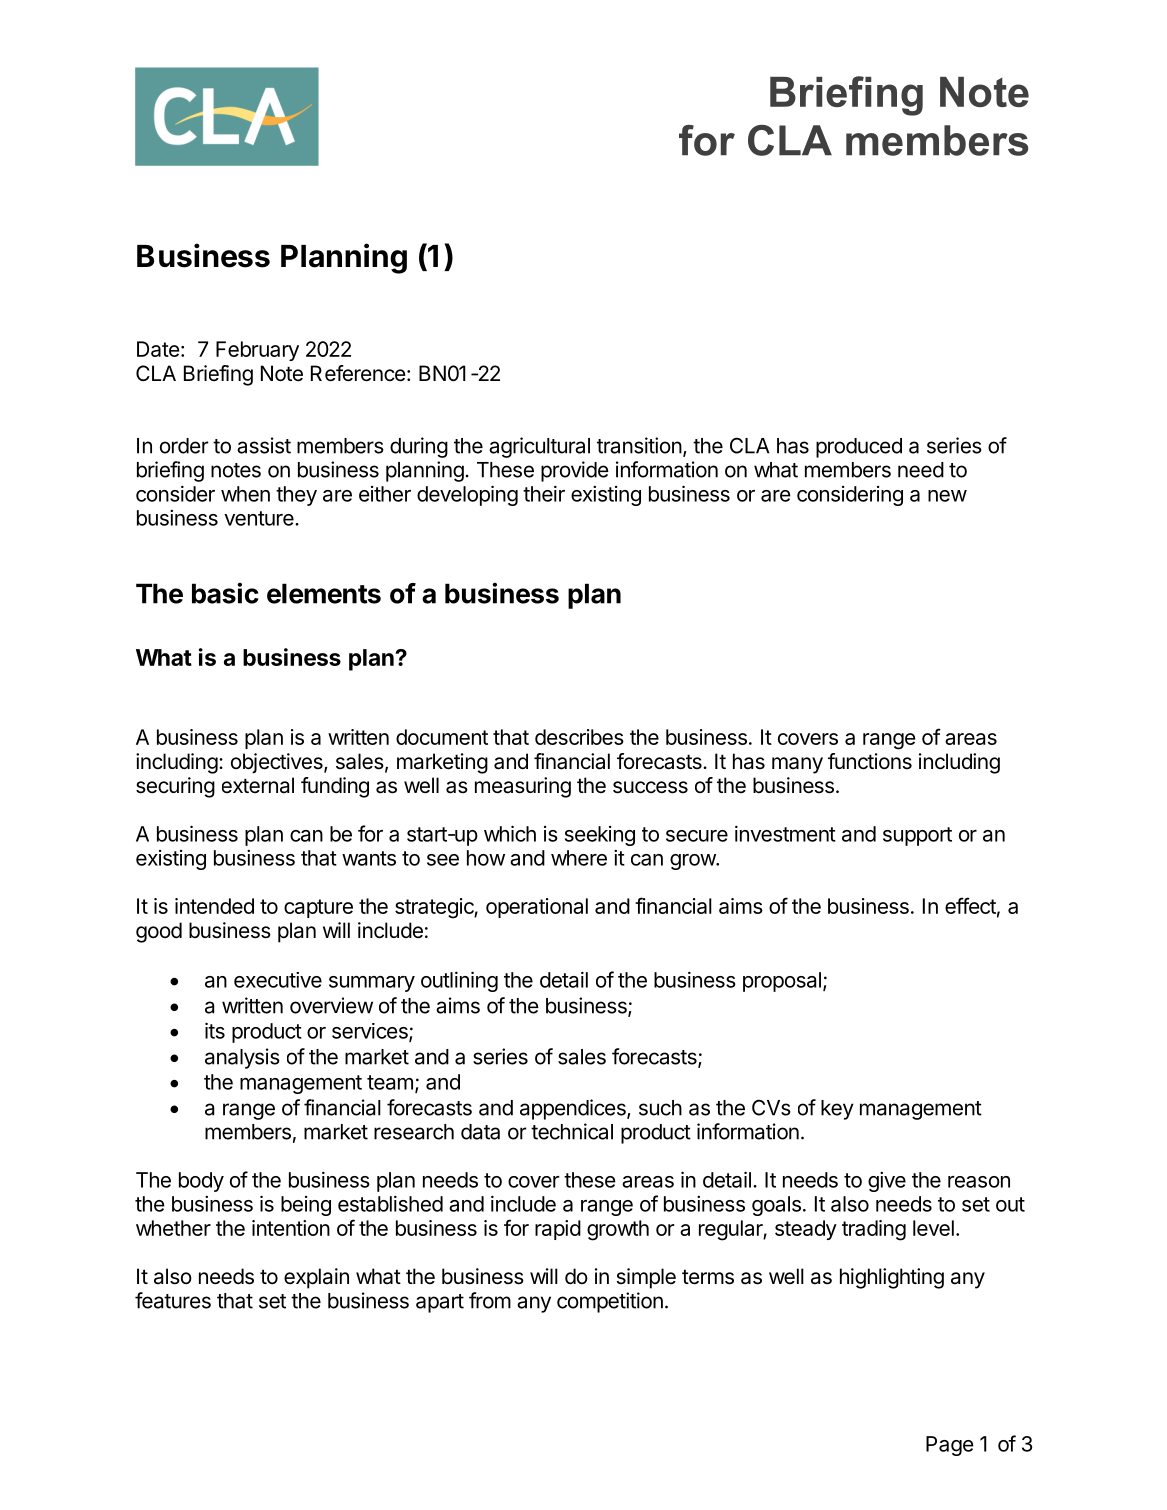 The image size is (1167, 1510). I want to click on features, so click(173, 1300).
